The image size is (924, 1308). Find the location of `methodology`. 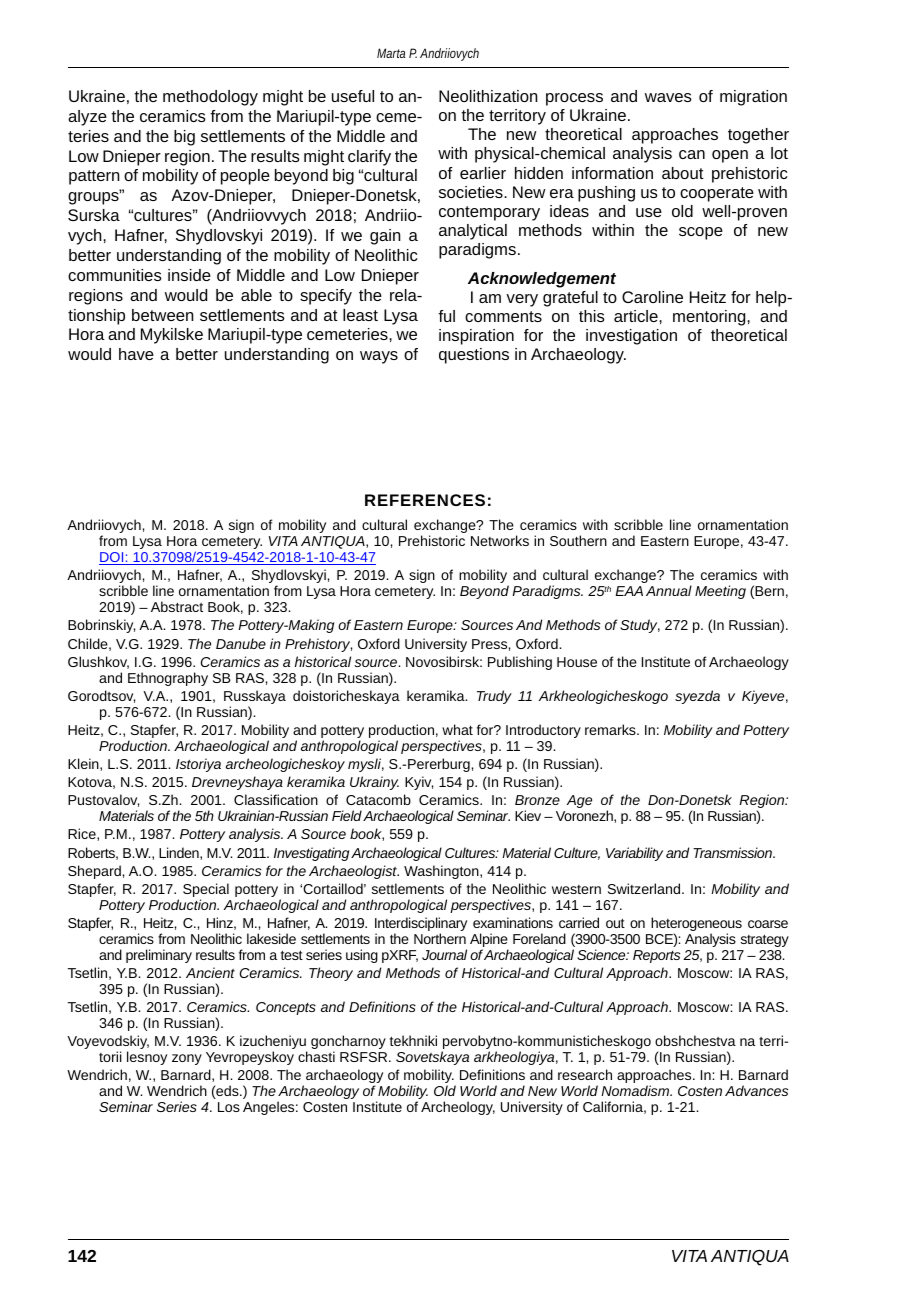

methodology is located at coordinates (210, 98).
